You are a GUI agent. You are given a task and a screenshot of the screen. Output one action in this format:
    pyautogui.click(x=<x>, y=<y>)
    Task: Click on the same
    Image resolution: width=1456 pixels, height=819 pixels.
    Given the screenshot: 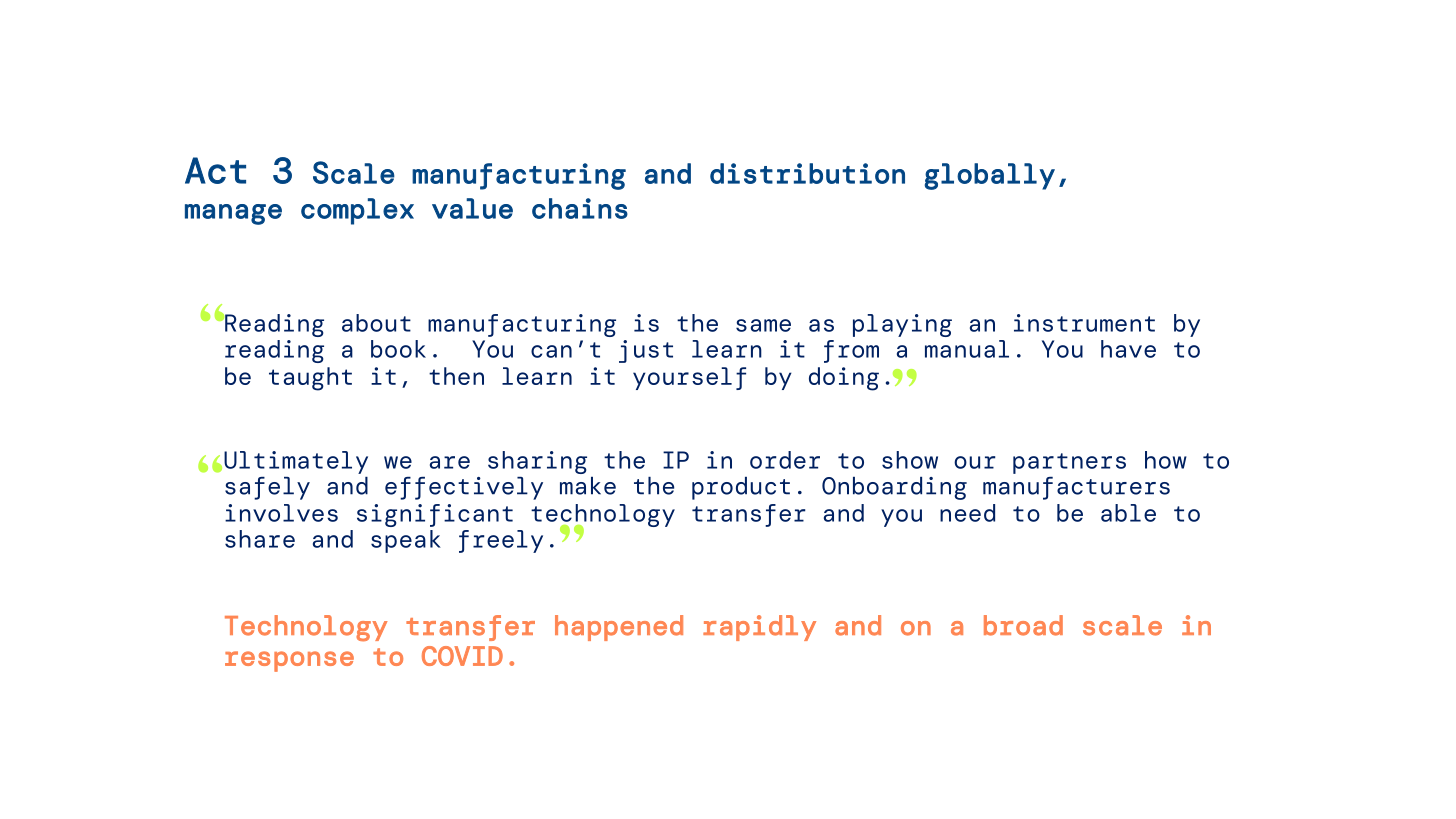 What is the action you would take?
    pyautogui.click(x=763, y=325)
